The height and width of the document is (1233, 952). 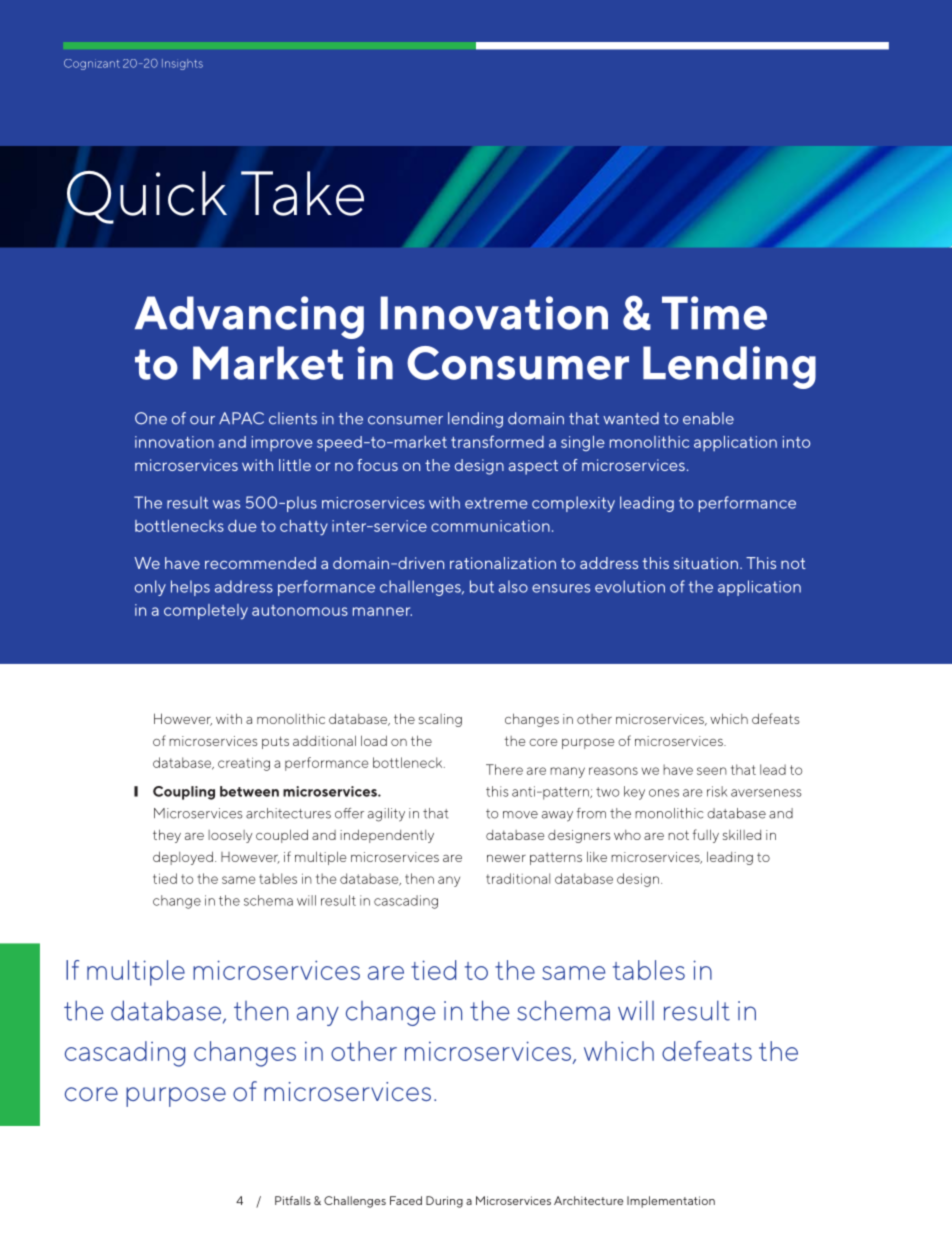 What do you see at coordinates (302, 193) in the document?
I see `Take` at bounding box center [302, 193].
